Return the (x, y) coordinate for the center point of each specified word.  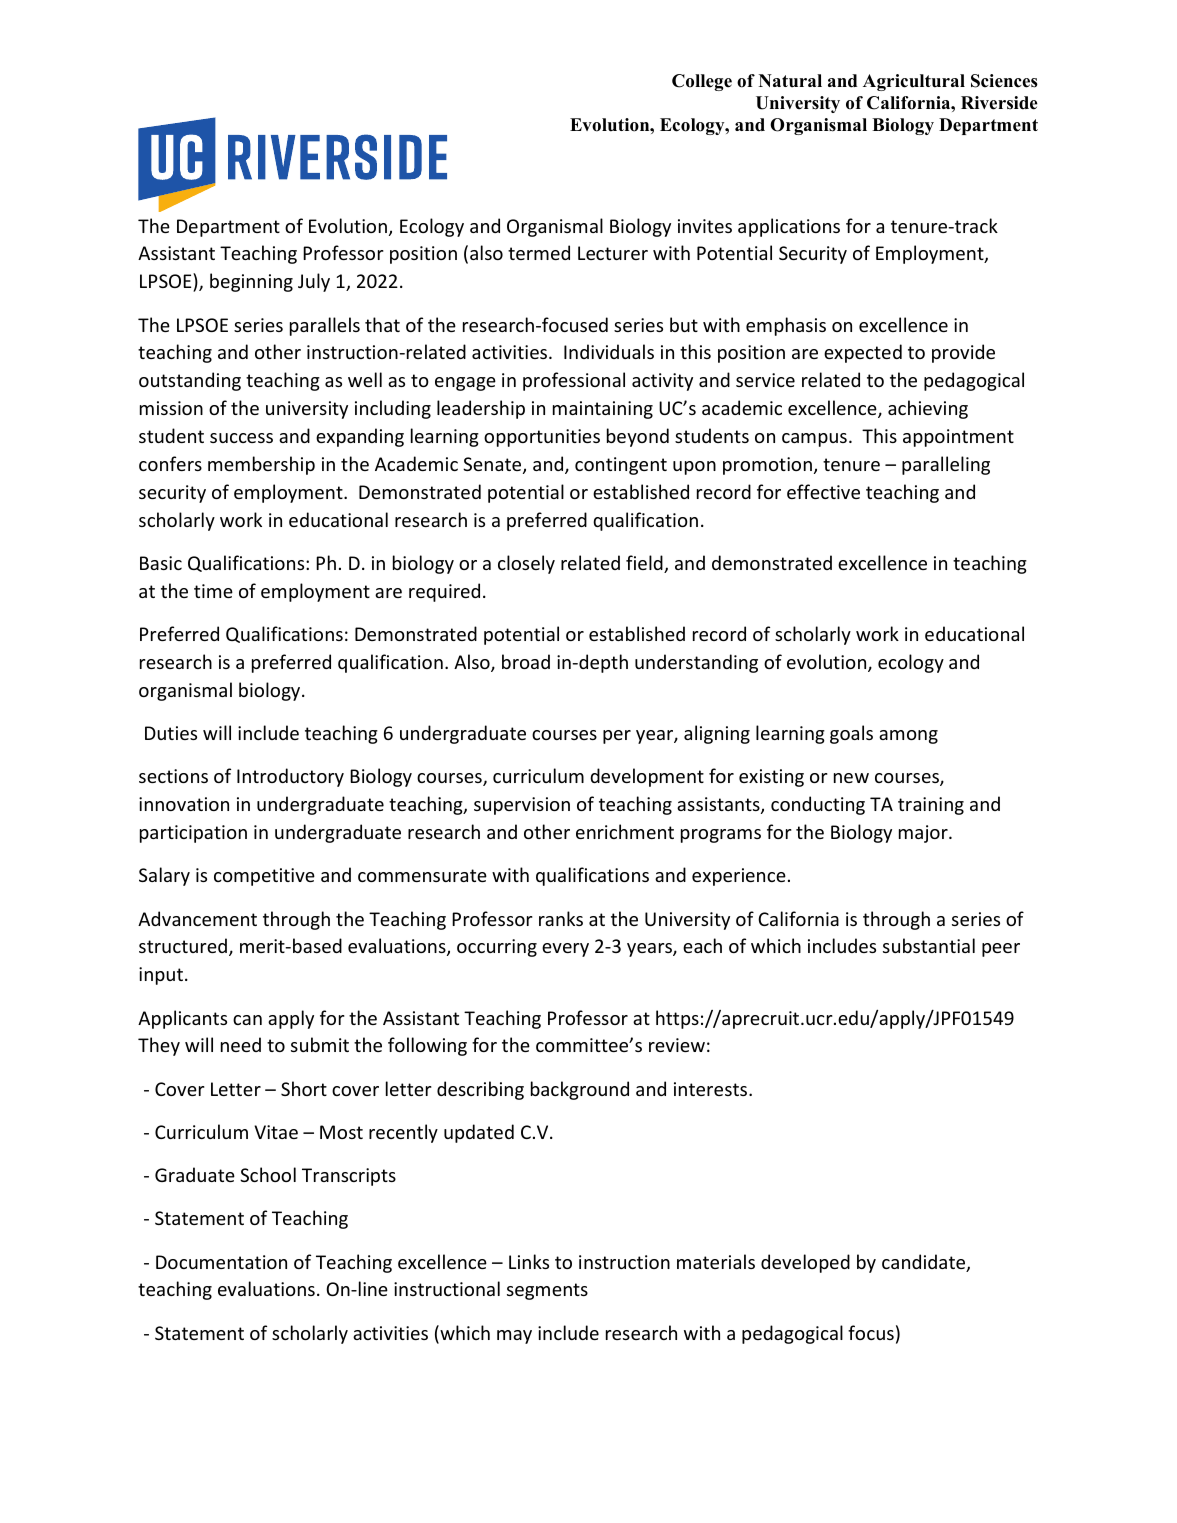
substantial (929, 945)
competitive (264, 877)
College (702, 82)
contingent (621, 466)
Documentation (221, 1262)
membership (261, 465)
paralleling (946, 465)
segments (547, 1291)
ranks (561, 918)
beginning (251, 282)
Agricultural (914, 82)
